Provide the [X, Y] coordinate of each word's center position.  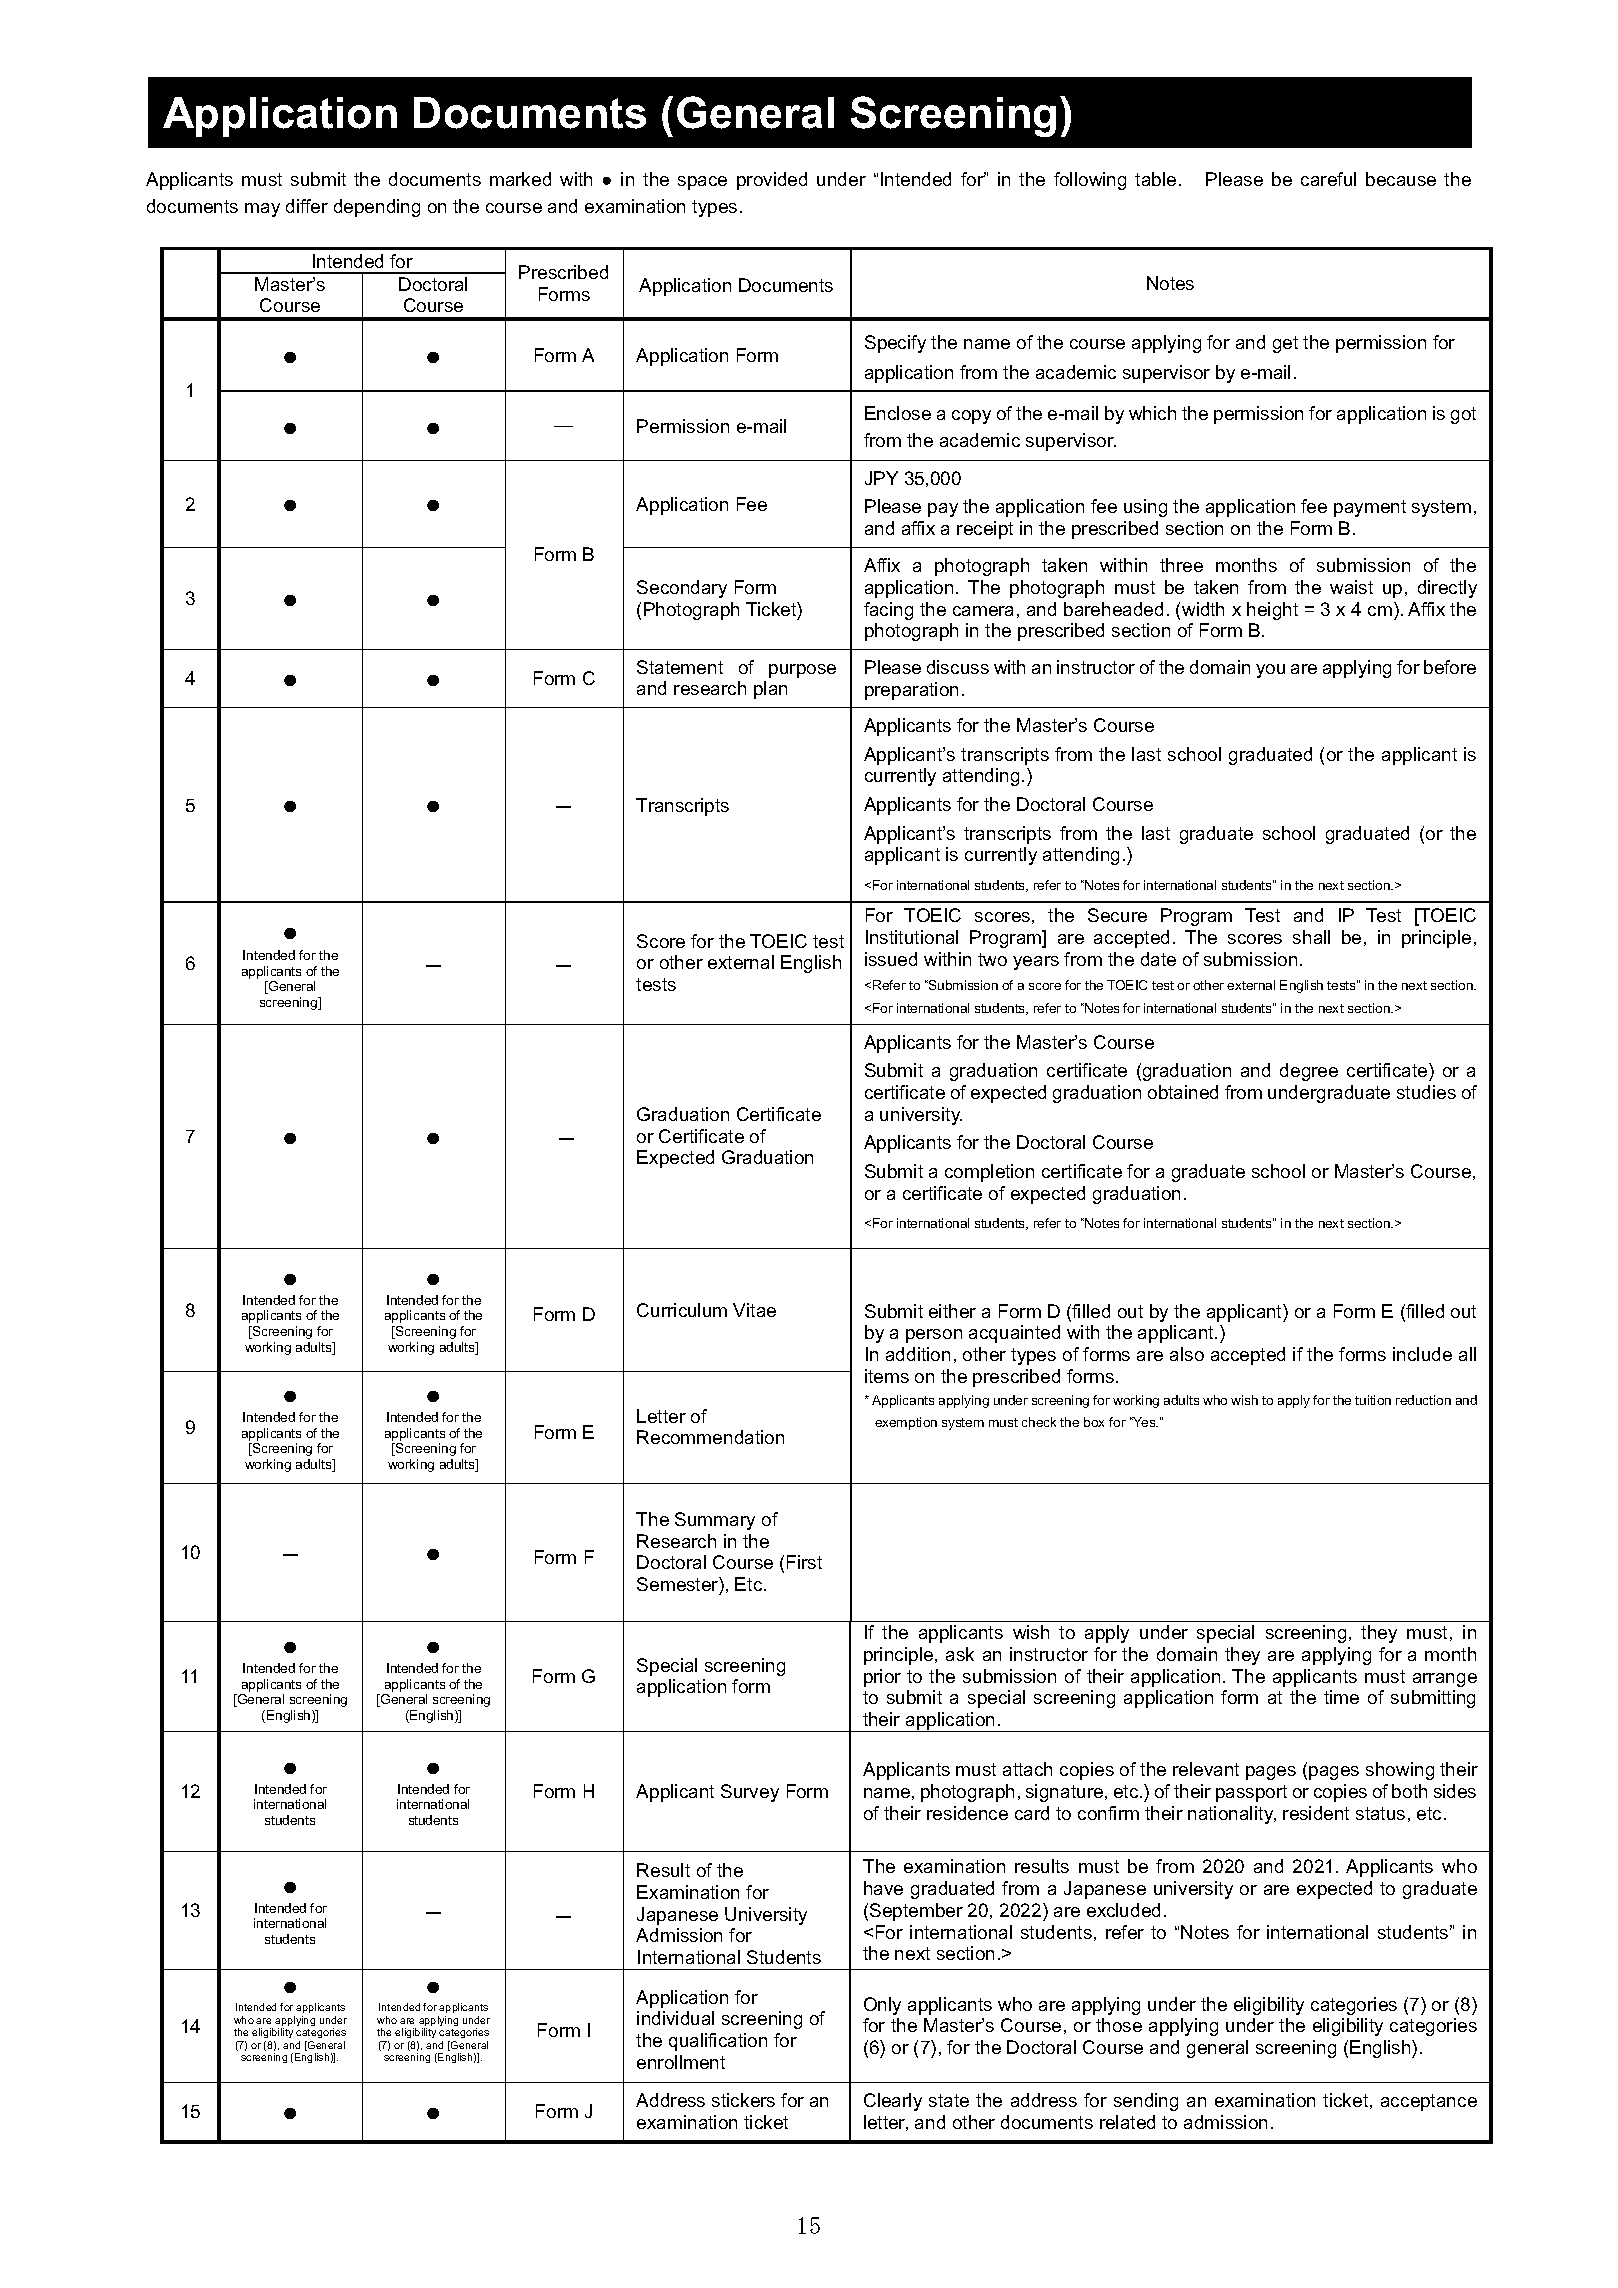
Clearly [893, 2102]
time [1341, 1697]
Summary [715, 1521]
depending [377, 208]
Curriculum [682, 1310]
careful [1328, 179]
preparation [911, 691]
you [1270, 671]
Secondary [682, 589]
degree [1309, 1072]
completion [989, 1173]
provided [772, 181]
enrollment [681, 2062]
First [804, 1562]
